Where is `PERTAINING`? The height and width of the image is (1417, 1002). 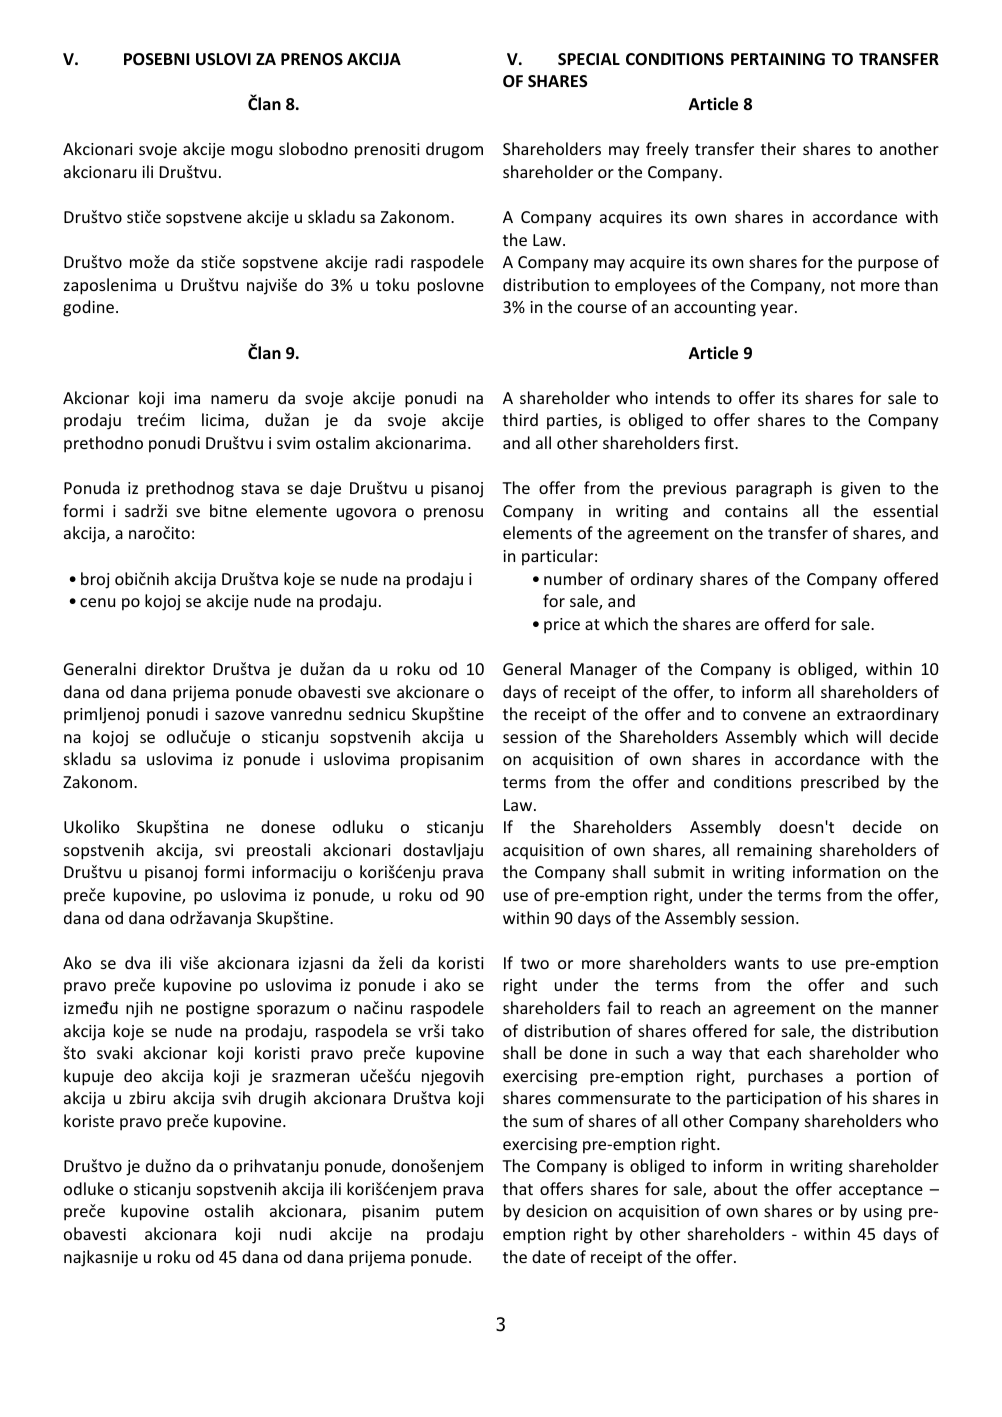
PERTAINING is located at coordinates (778, 59).
